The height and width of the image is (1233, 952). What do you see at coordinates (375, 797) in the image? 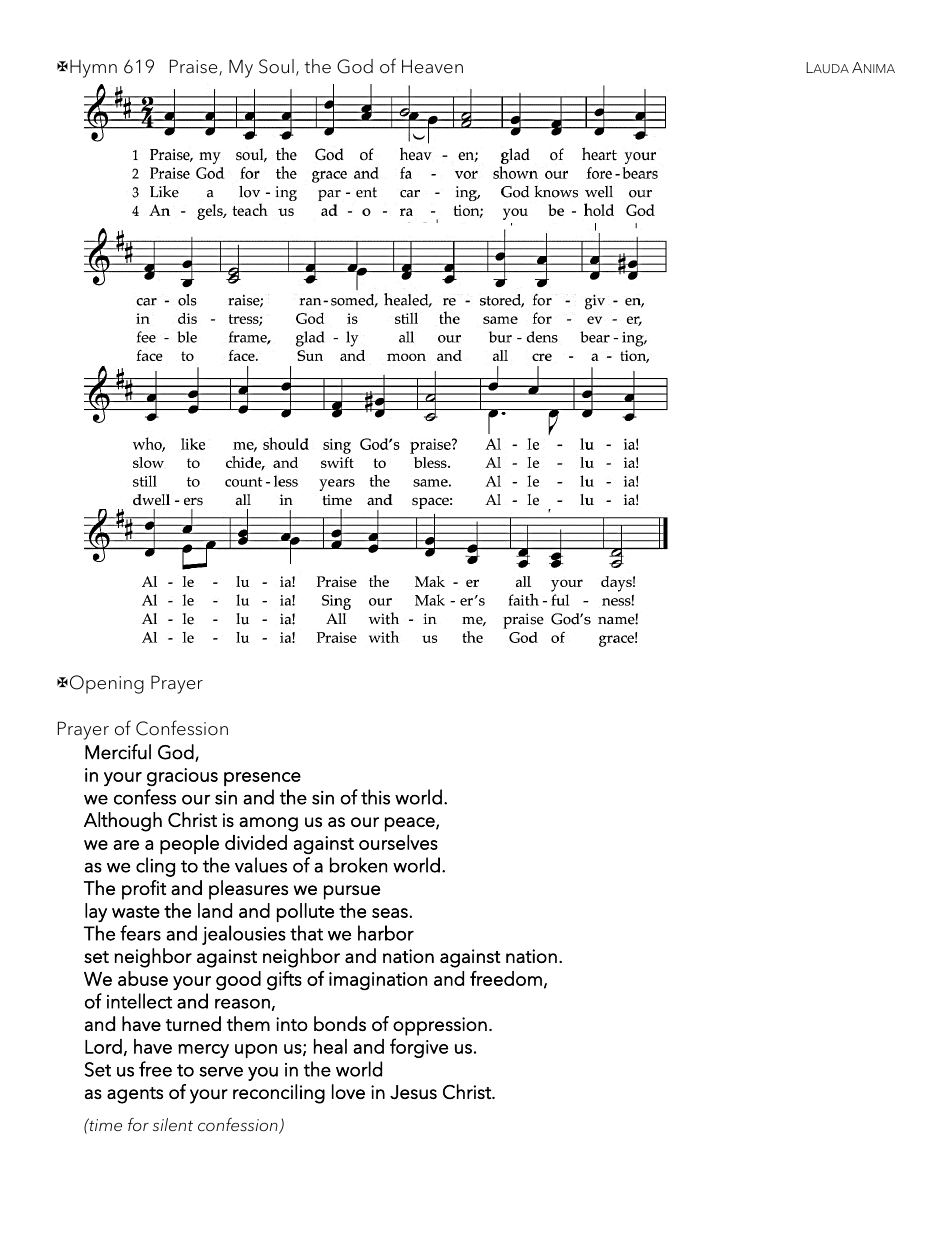
I see `this` at bounding box center [375, 797].
